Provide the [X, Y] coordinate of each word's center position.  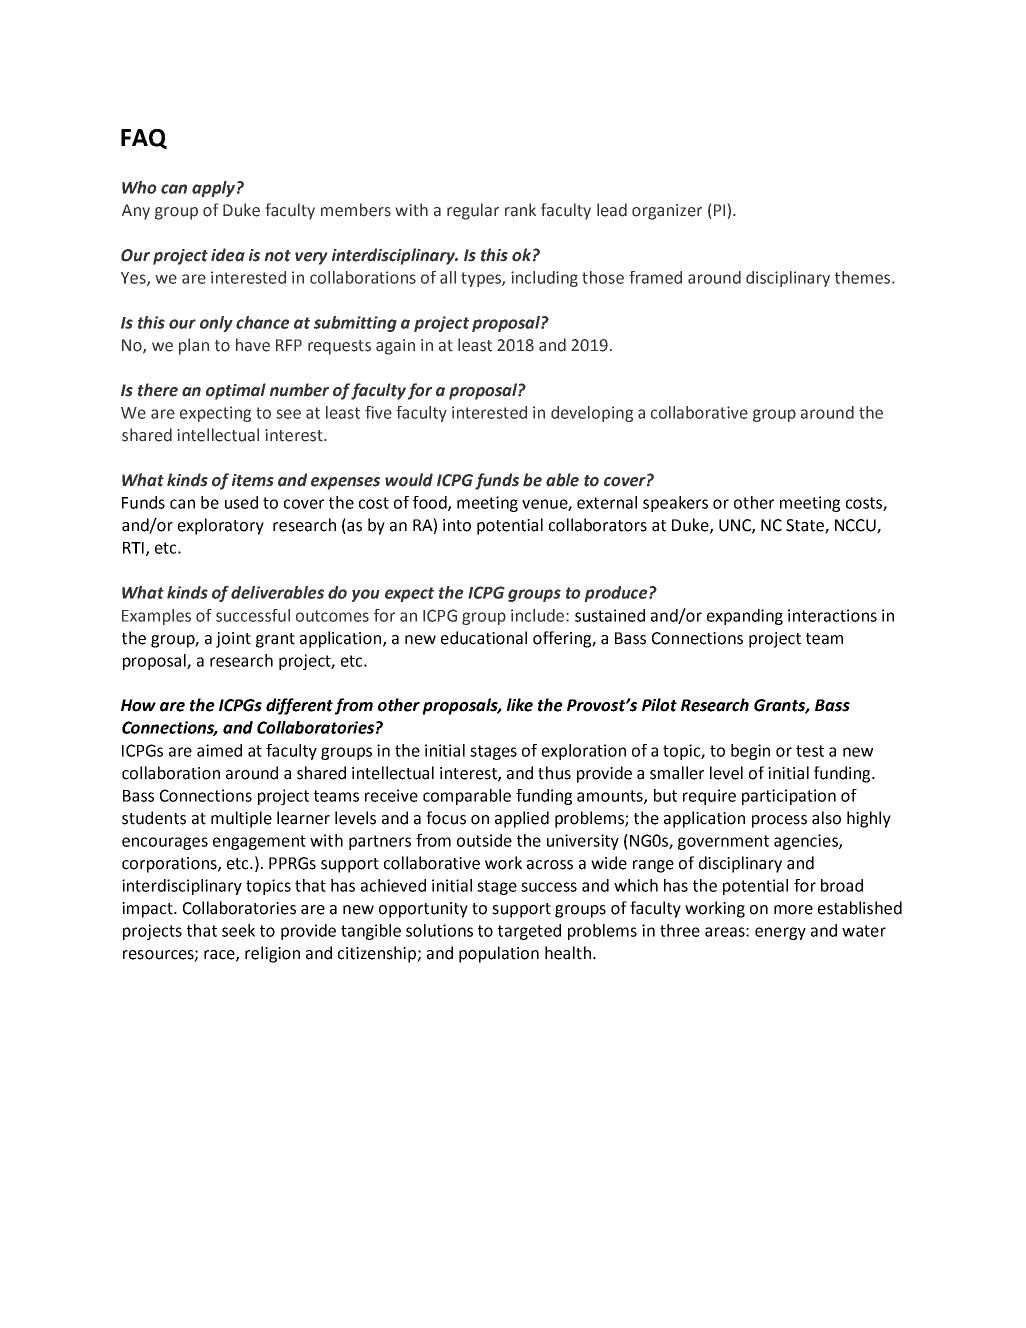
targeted [529, 932]
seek [238, 930]
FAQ [144, 139]
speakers [675, 504]
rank [520, 210]
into [457, 525]
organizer [667, 212]
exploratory [221, 526]
